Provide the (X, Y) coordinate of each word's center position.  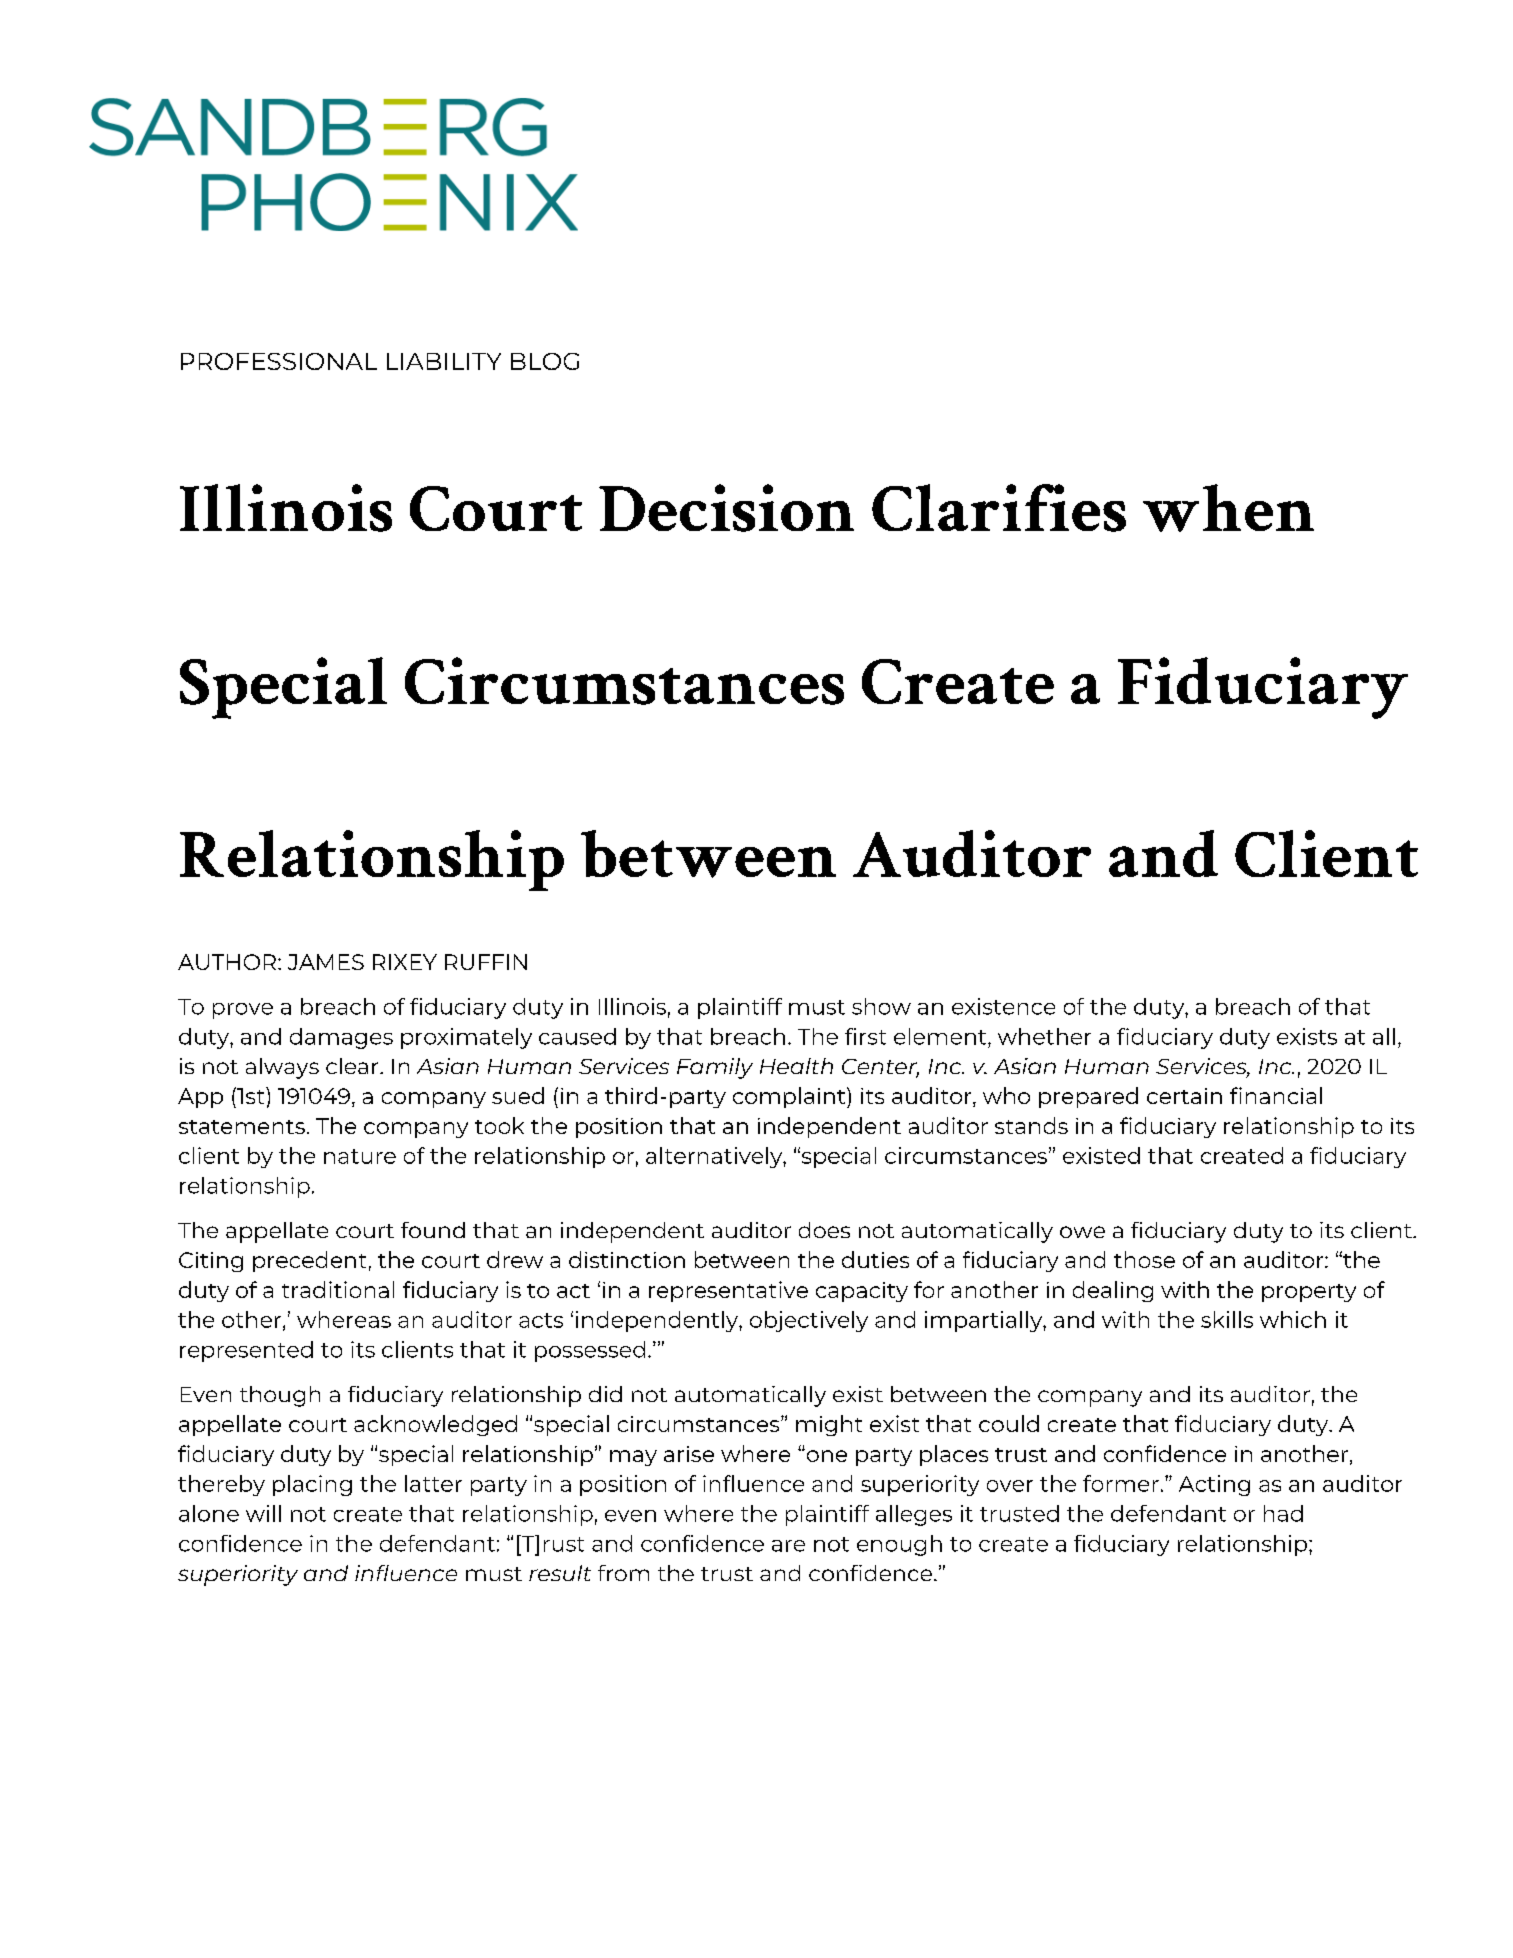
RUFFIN (486, 962)
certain (1184, 1096)
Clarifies (999, 508)
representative (728, 1291)
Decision (726, 508)
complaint (790, 1097)
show (881, 1006)
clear (353, 1066)
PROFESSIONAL (279, 361)
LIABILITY (444, 361)
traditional (338, 1289)
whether (1044, 1036)
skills (1227, 1319)
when (1228, 508)
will (263, 1513)
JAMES (326, 962)
